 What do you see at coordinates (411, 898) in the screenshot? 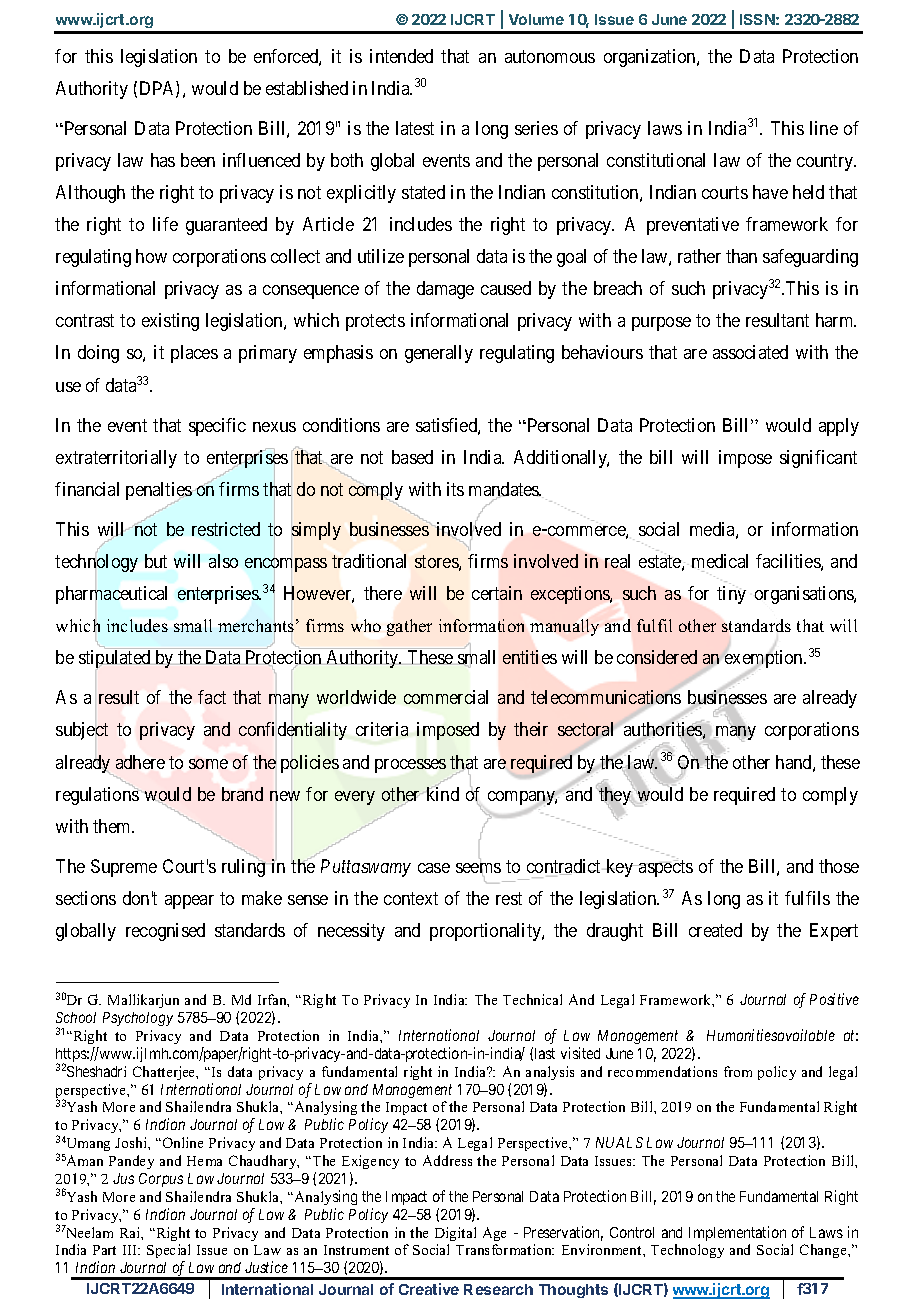
I see `context` at bounding box center [411, 898].
